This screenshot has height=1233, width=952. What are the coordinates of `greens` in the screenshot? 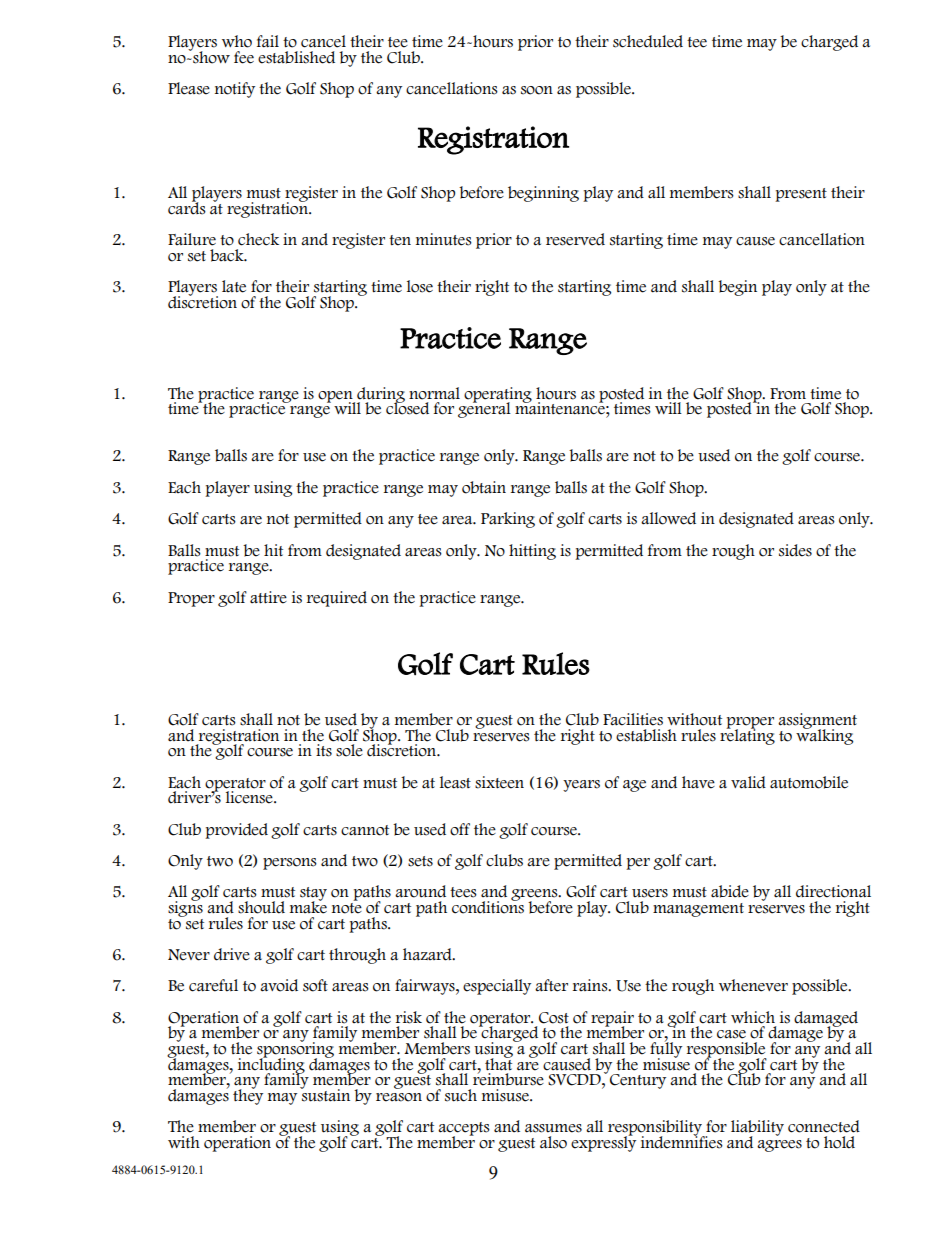 It's located at (535, 896).
